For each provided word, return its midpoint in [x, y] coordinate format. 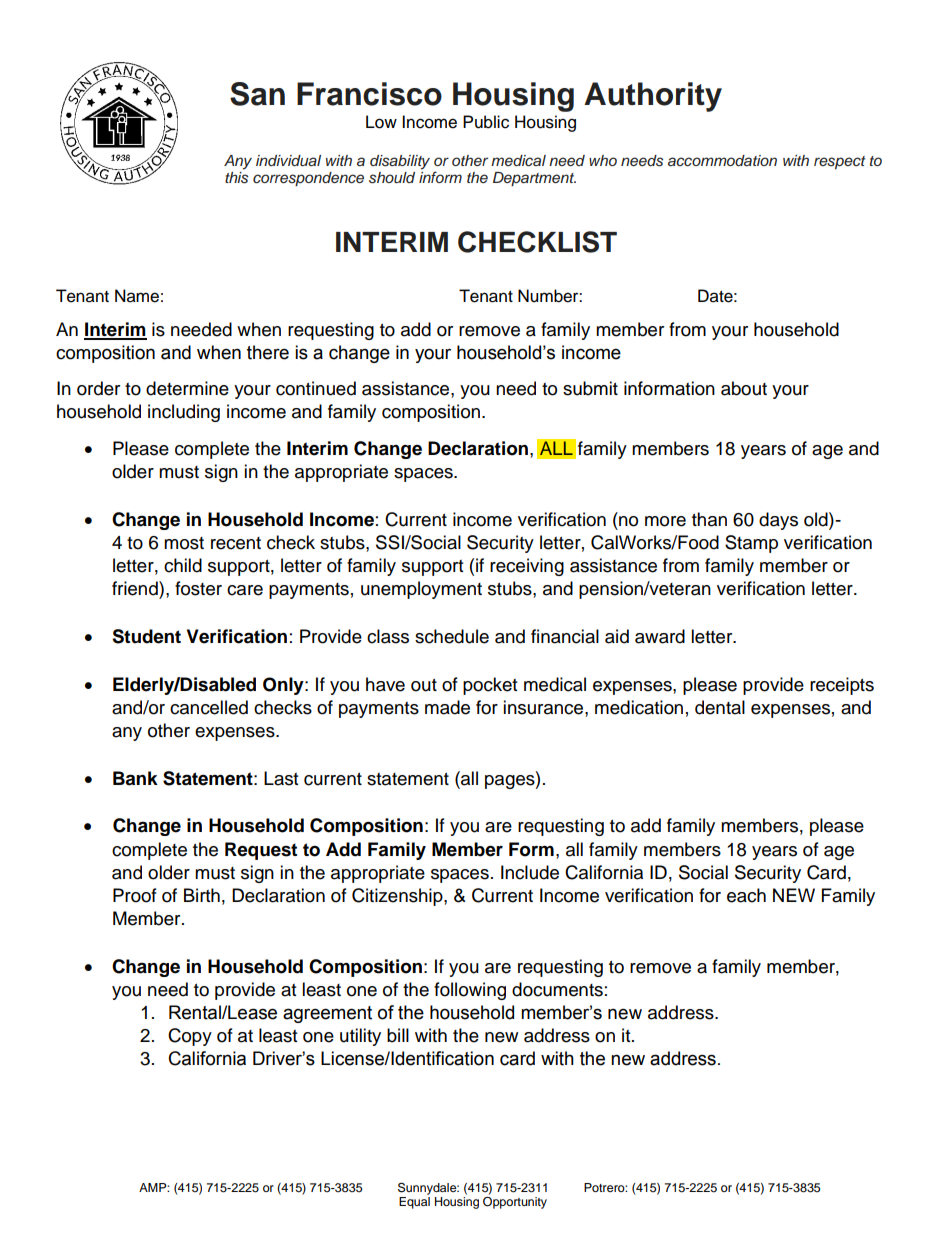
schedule [452, 636]
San [257, 94]
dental [720, 707]
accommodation [722, 160]
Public [486, 122]
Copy [190, 1037]
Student [146, 636]
